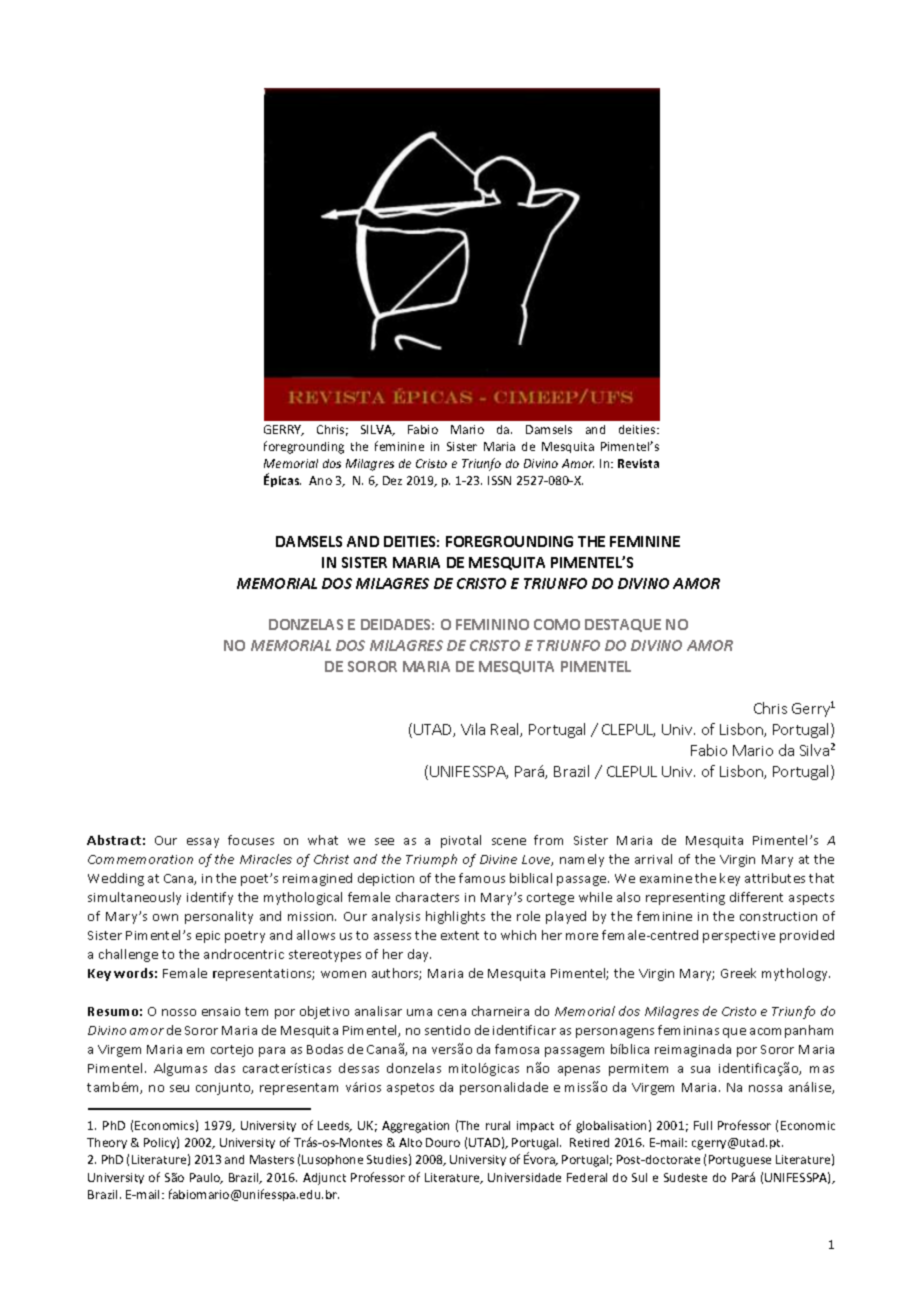  Describe the element at coordinates (473, 729) in the screenshot. I see `Vila` at that location.
